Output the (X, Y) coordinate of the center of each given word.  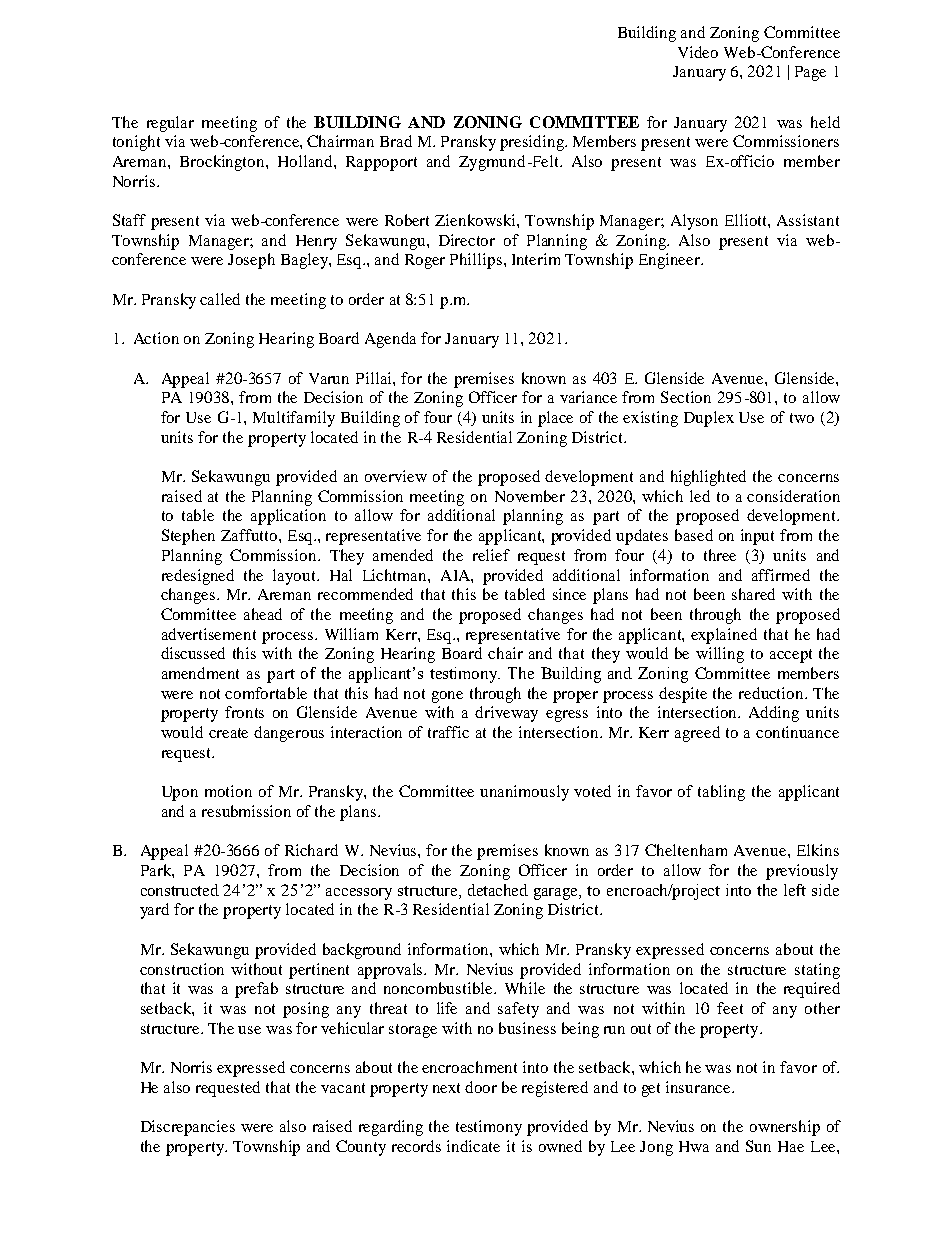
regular (170, 124)
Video (698, 52)
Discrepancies (188, 1128)
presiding (533, 143)
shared (753, 594)
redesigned (198, 577)
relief (491, 555)
